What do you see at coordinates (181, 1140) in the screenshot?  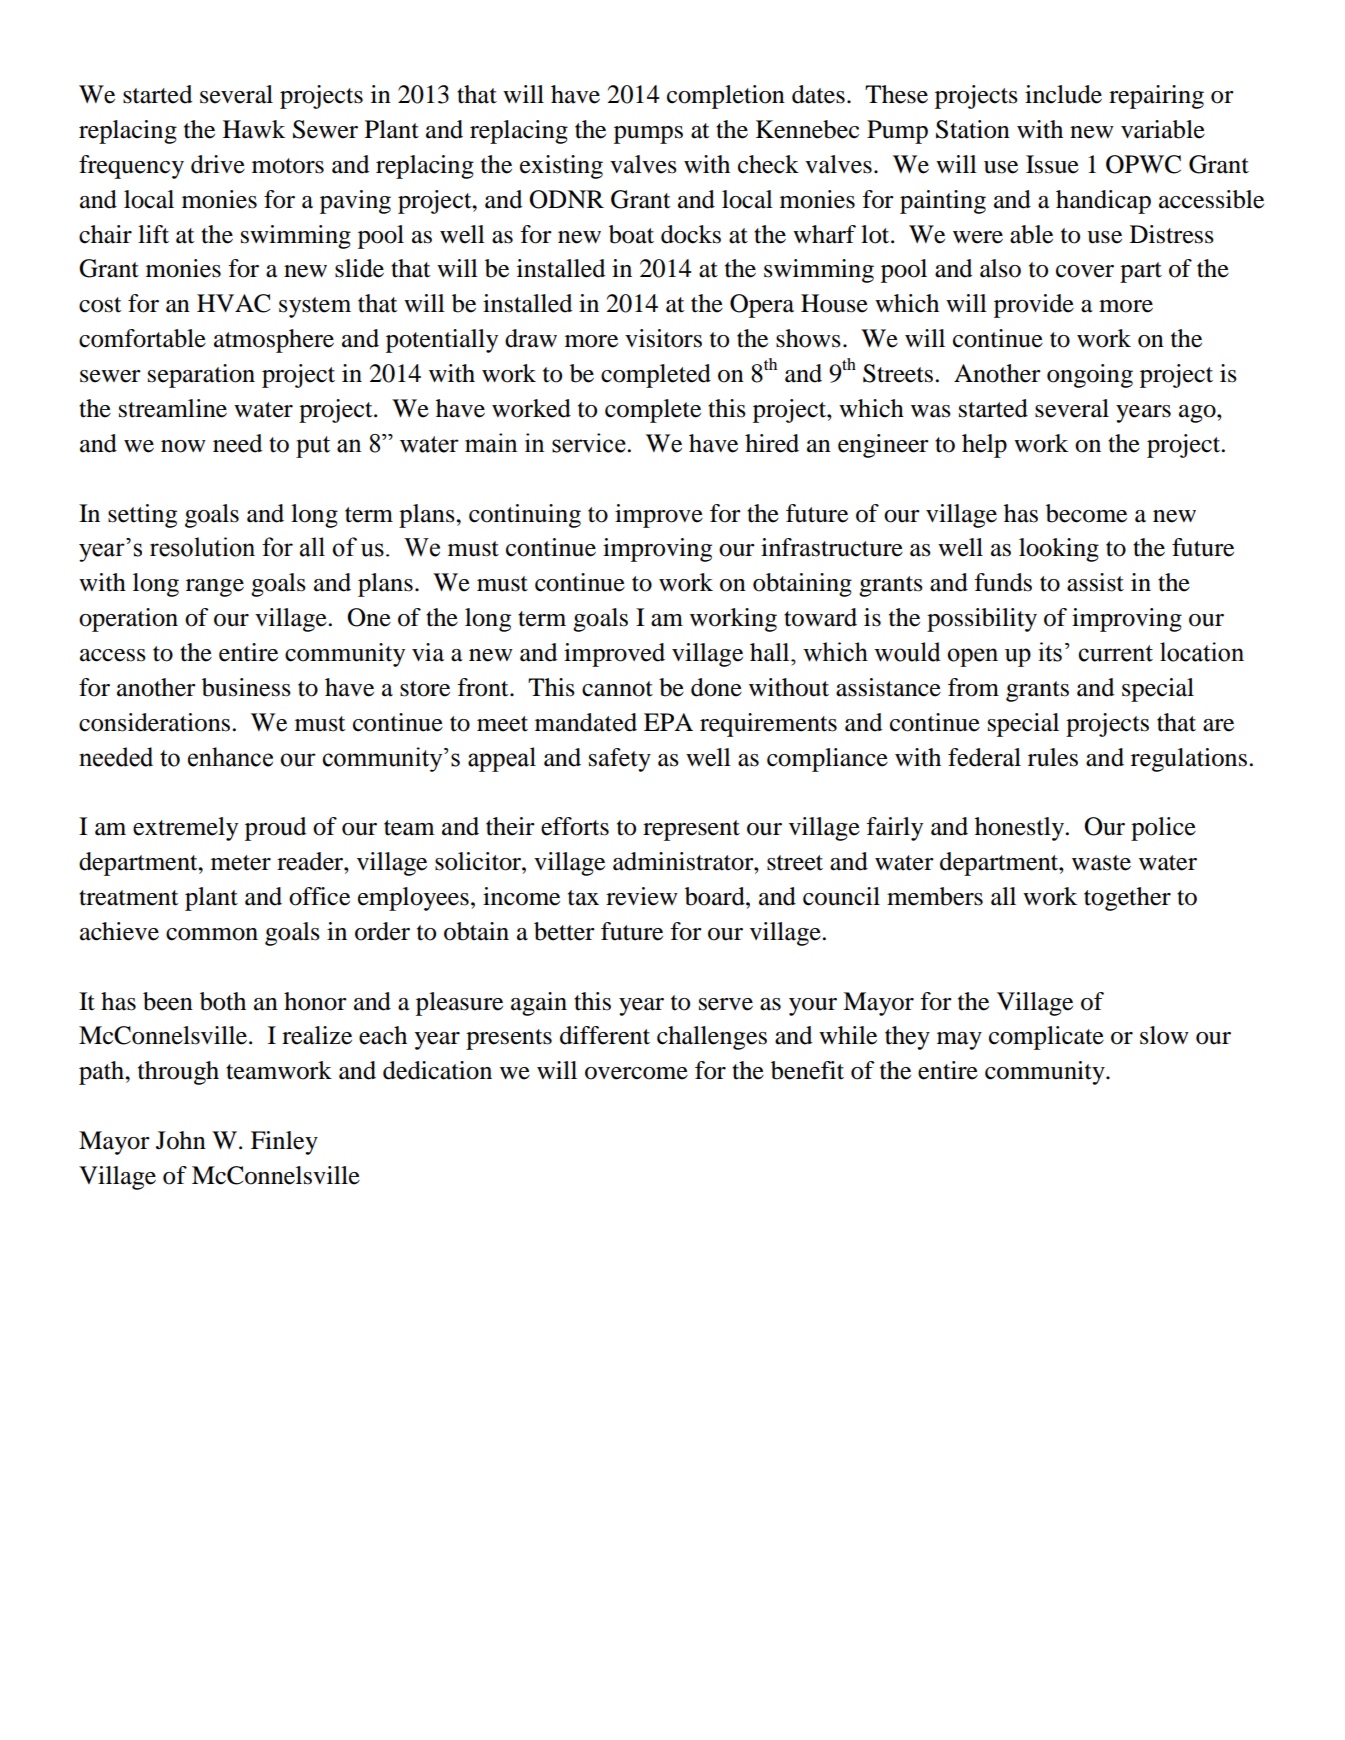 I see `John` at bounding box center [181, 1140].
